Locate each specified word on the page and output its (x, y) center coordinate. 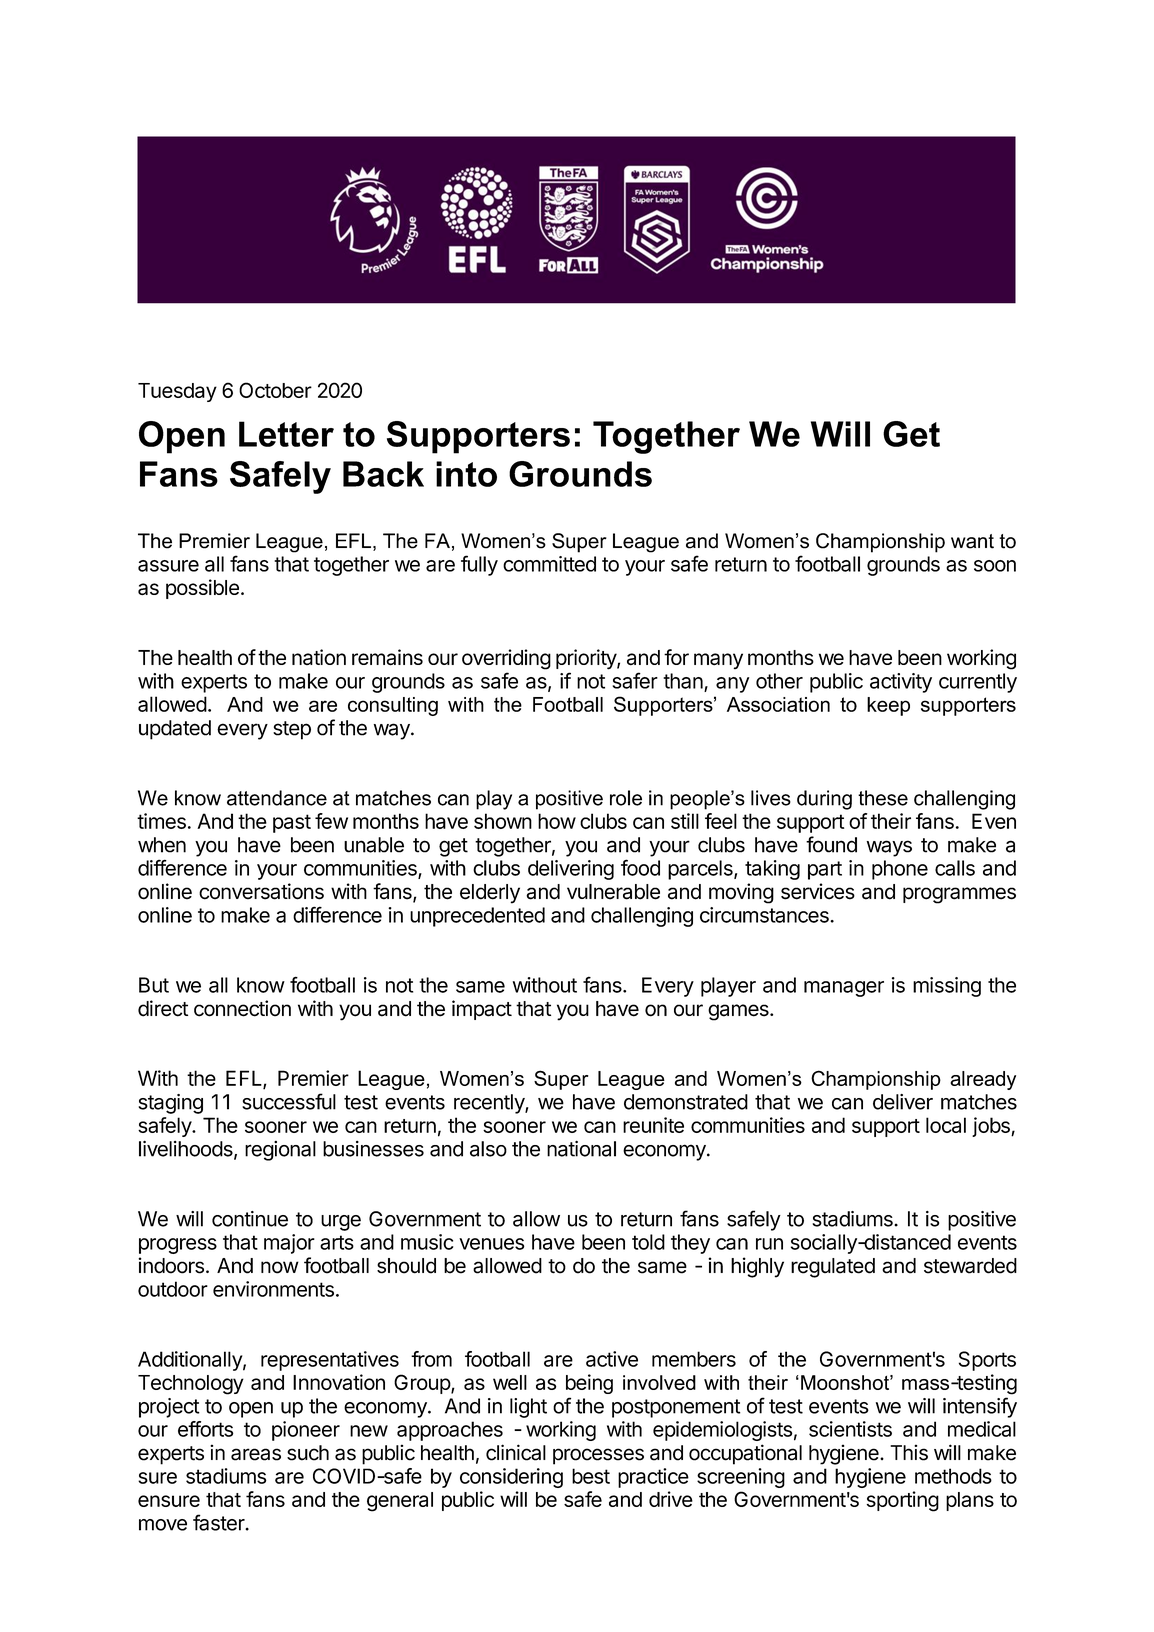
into (466, 474)
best (591, 1476)
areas (256, 1454)
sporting (903, 1501)
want (972, 541)
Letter (286, 434)
